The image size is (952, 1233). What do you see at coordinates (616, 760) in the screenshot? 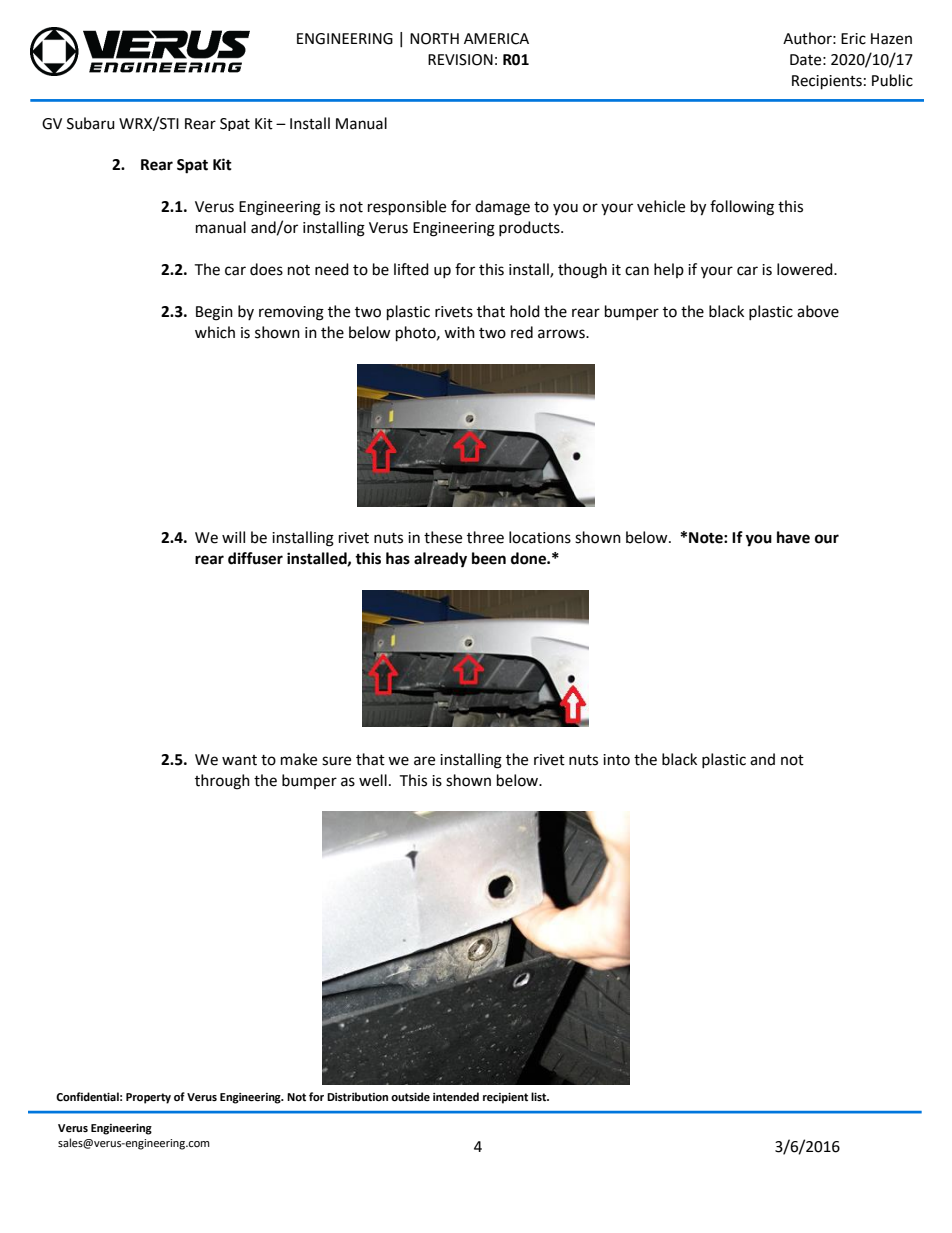
I see `into` at bounding box center [616, 760].
